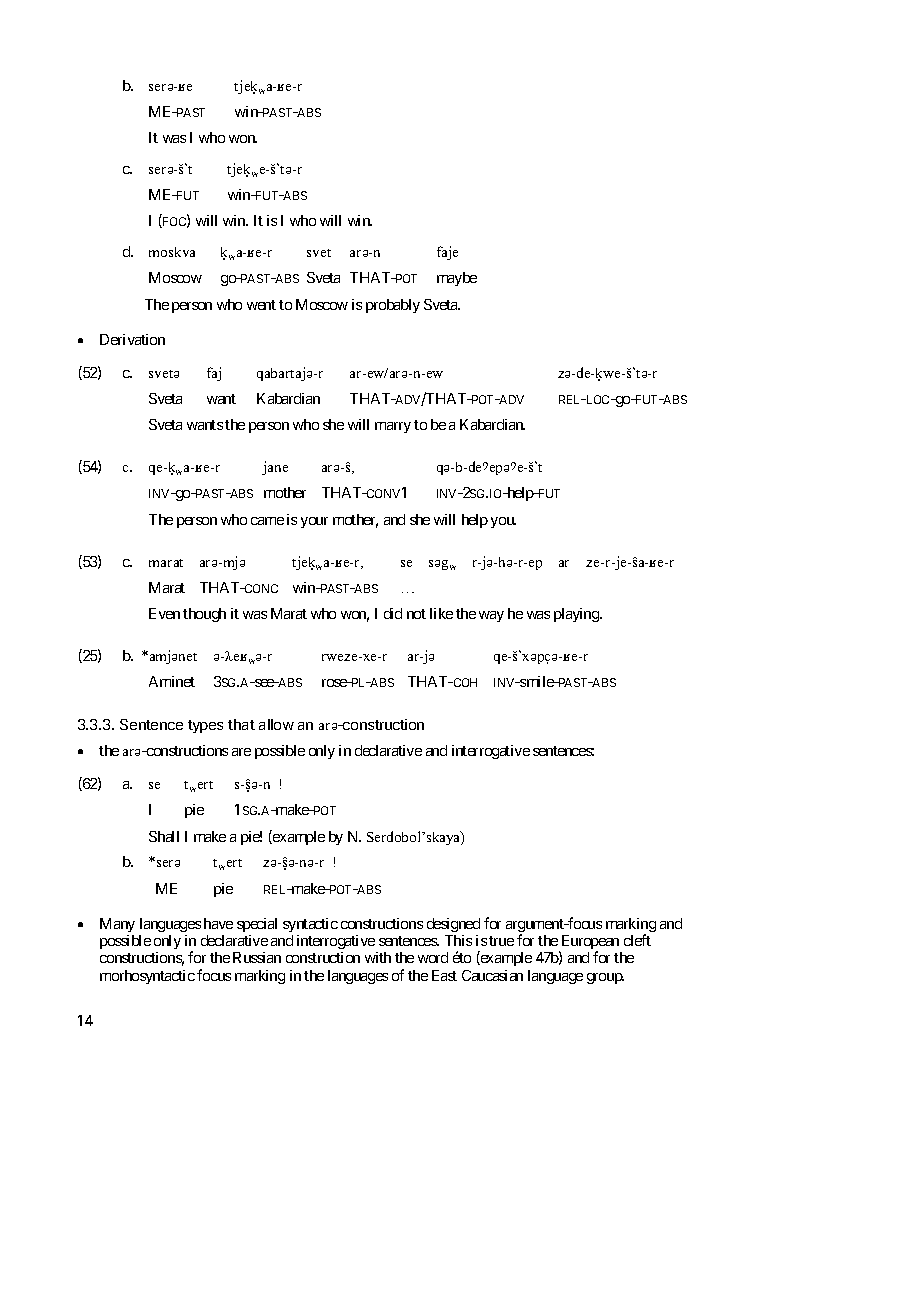 This screenshot has height=1308, width=924. Describe the element at coordinates (491, 616) in the screenshot. I see `way` at that location.
